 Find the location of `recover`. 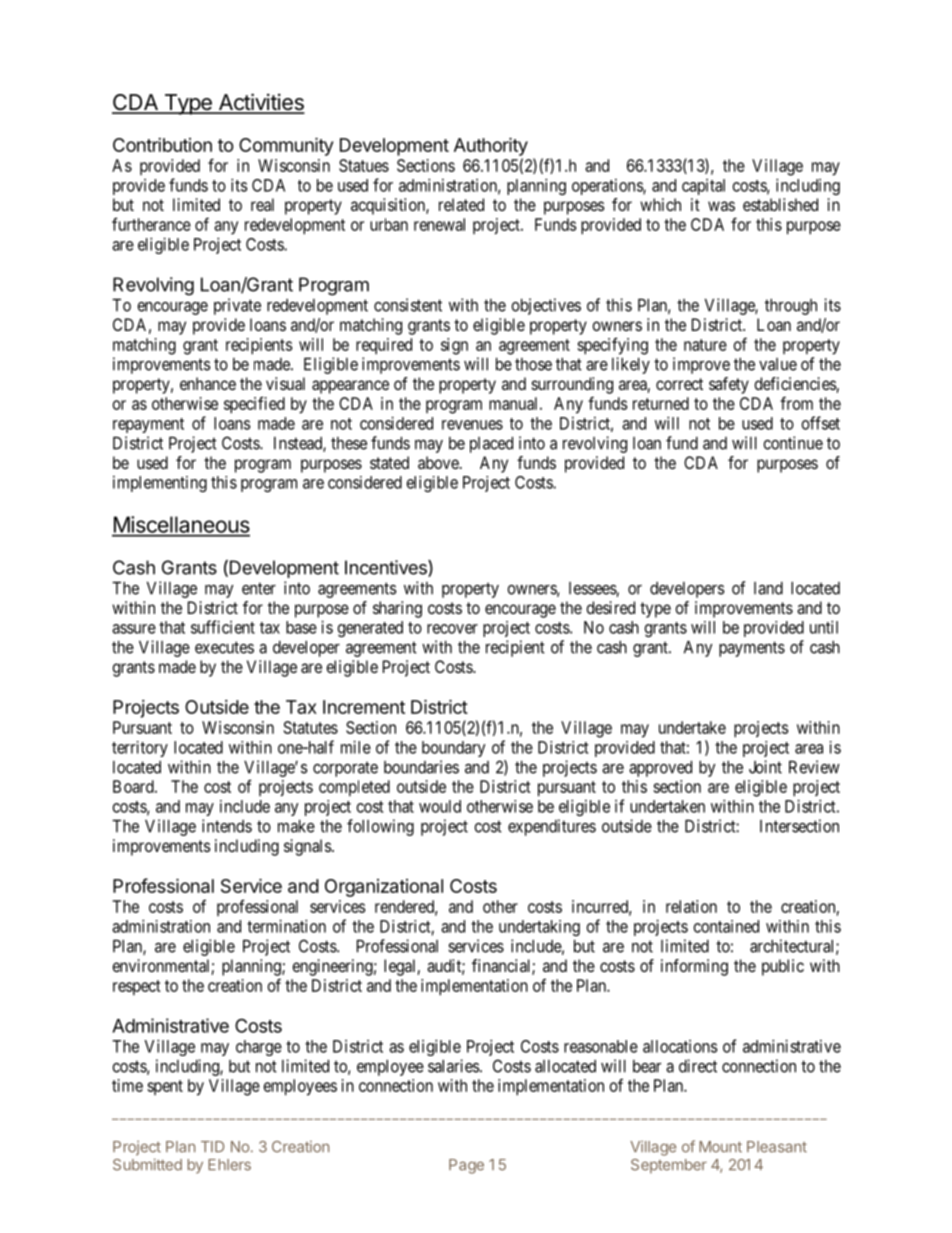

recover is located at coordinates (452, 629).
